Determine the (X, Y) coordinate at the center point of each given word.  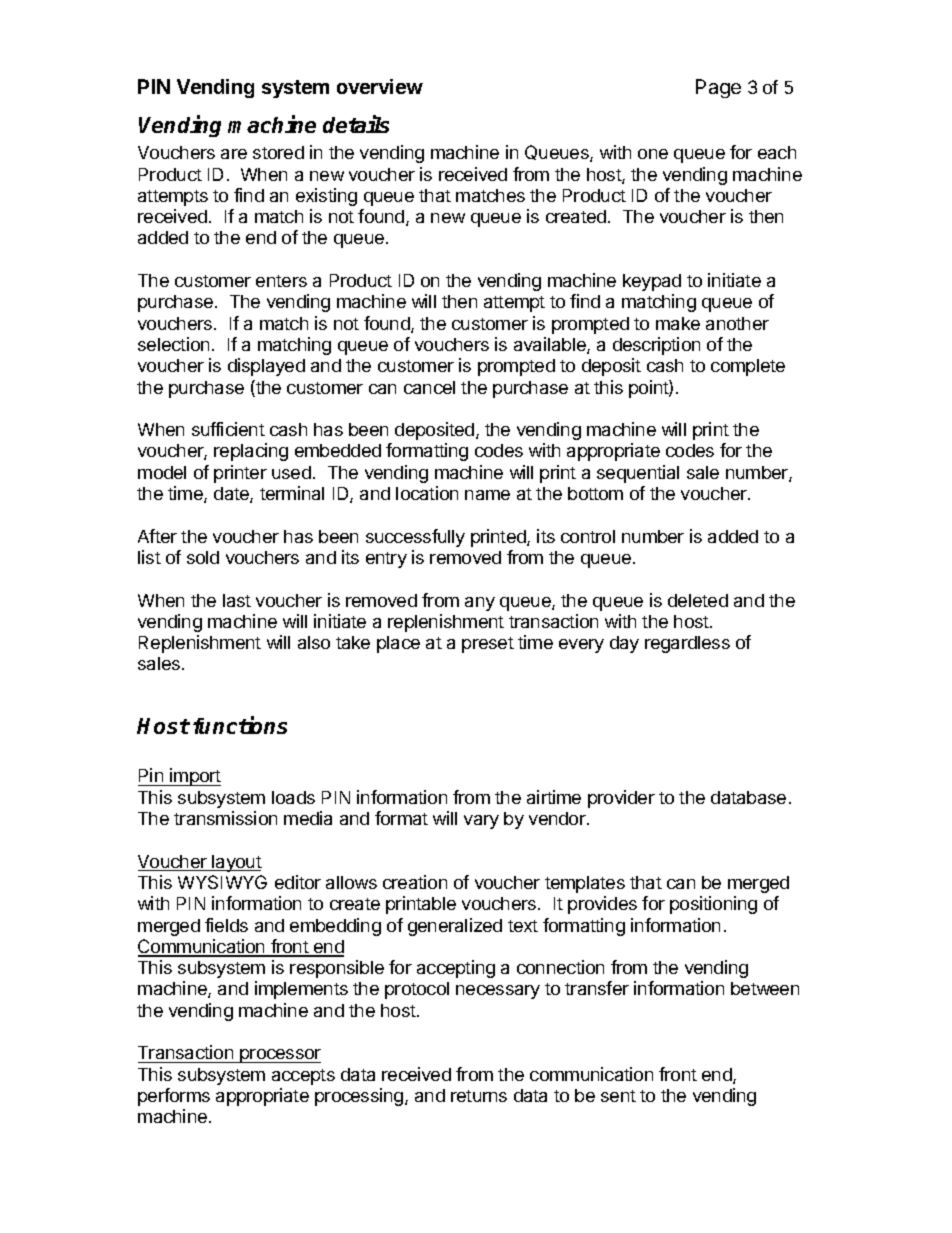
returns (479, 1096)
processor (279, 1056)
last (237, 600)
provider (621, 799)
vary (481, 822)
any (480, 604)
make (678, 323)
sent (618, 1096)
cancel (429, 387)
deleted (698, 600)
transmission (225, 818)
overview (380, 86)
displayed (266, 367)
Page (718, 88)
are (234, 154)
